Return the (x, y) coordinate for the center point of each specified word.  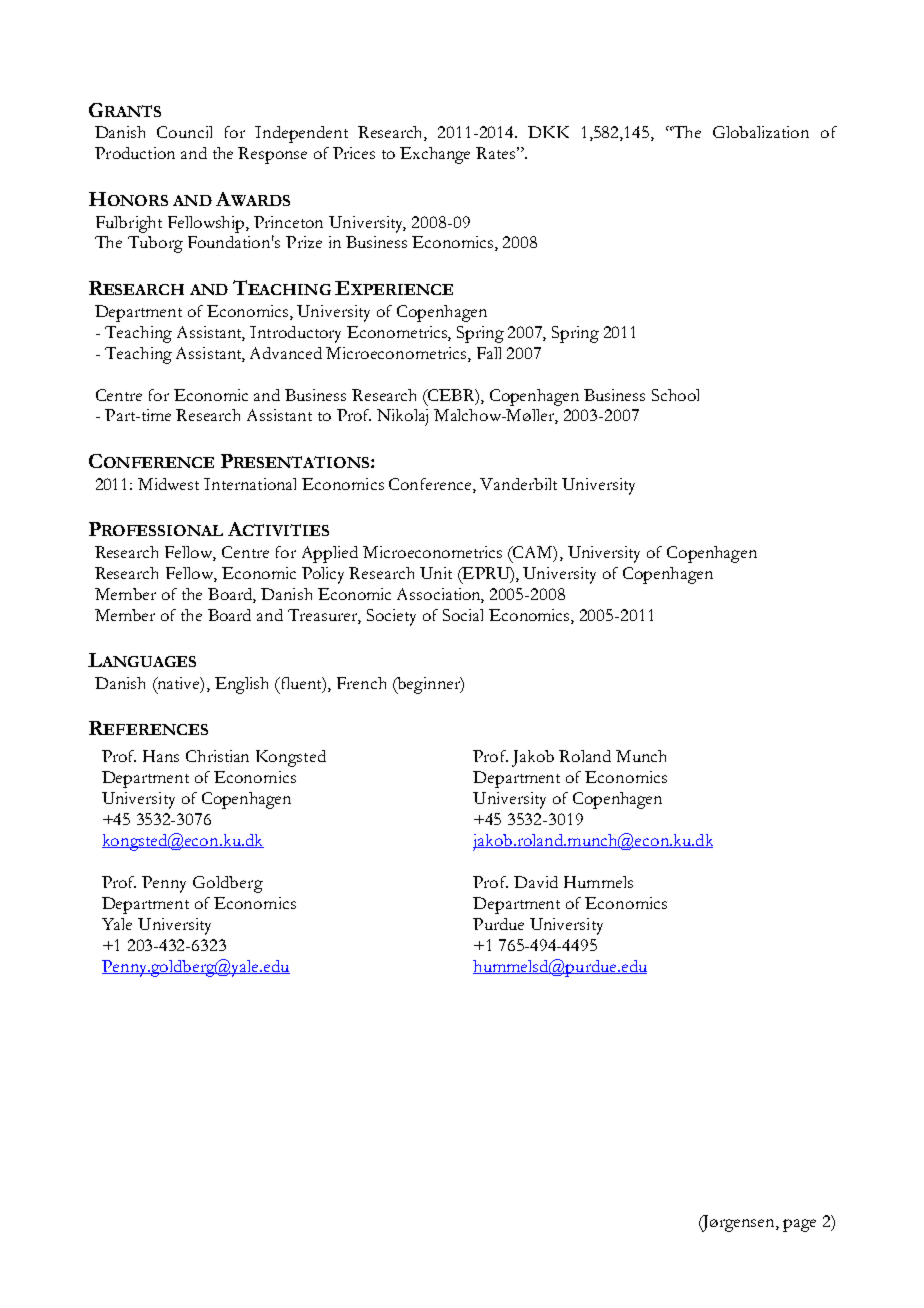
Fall (489, 353)
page (799, 1225)
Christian (217, 756)
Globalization (761, 132)
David (536, 882)
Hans (161, 756)
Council (184, 132)
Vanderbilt (518, 484)
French (361, 683)
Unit (436, 573)
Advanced (286, 353)
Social (463, 615)
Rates (495, 153)
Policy (323, 575)
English (241, 685)
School (675, 395)
